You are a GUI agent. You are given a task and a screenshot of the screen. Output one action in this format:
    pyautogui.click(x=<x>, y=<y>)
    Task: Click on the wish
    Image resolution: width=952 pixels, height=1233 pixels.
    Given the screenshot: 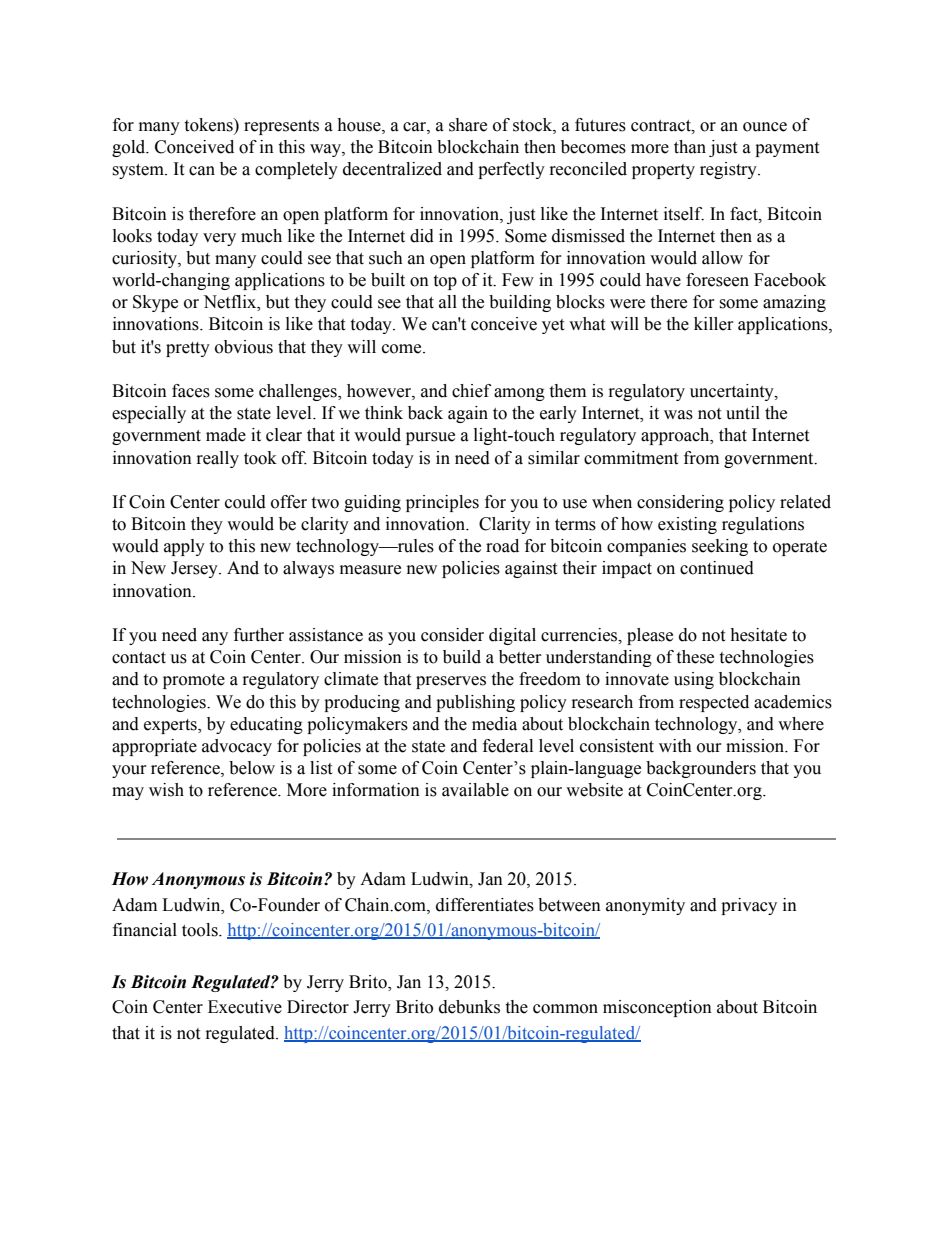 What is the action you would take?
    pyautogui.click(x=166, y=790)
